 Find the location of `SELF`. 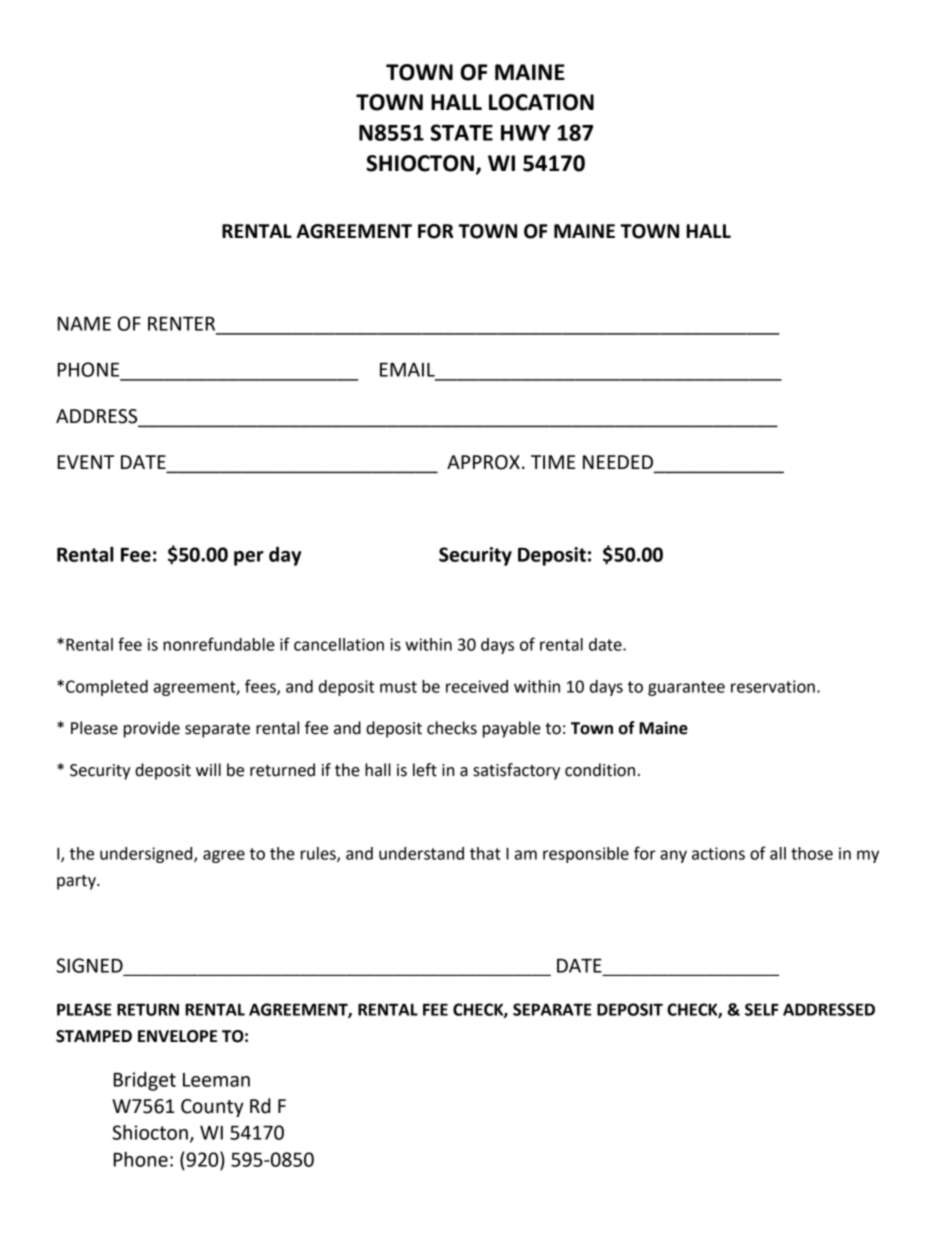

SELF is located at coordinates (762, 1009).
